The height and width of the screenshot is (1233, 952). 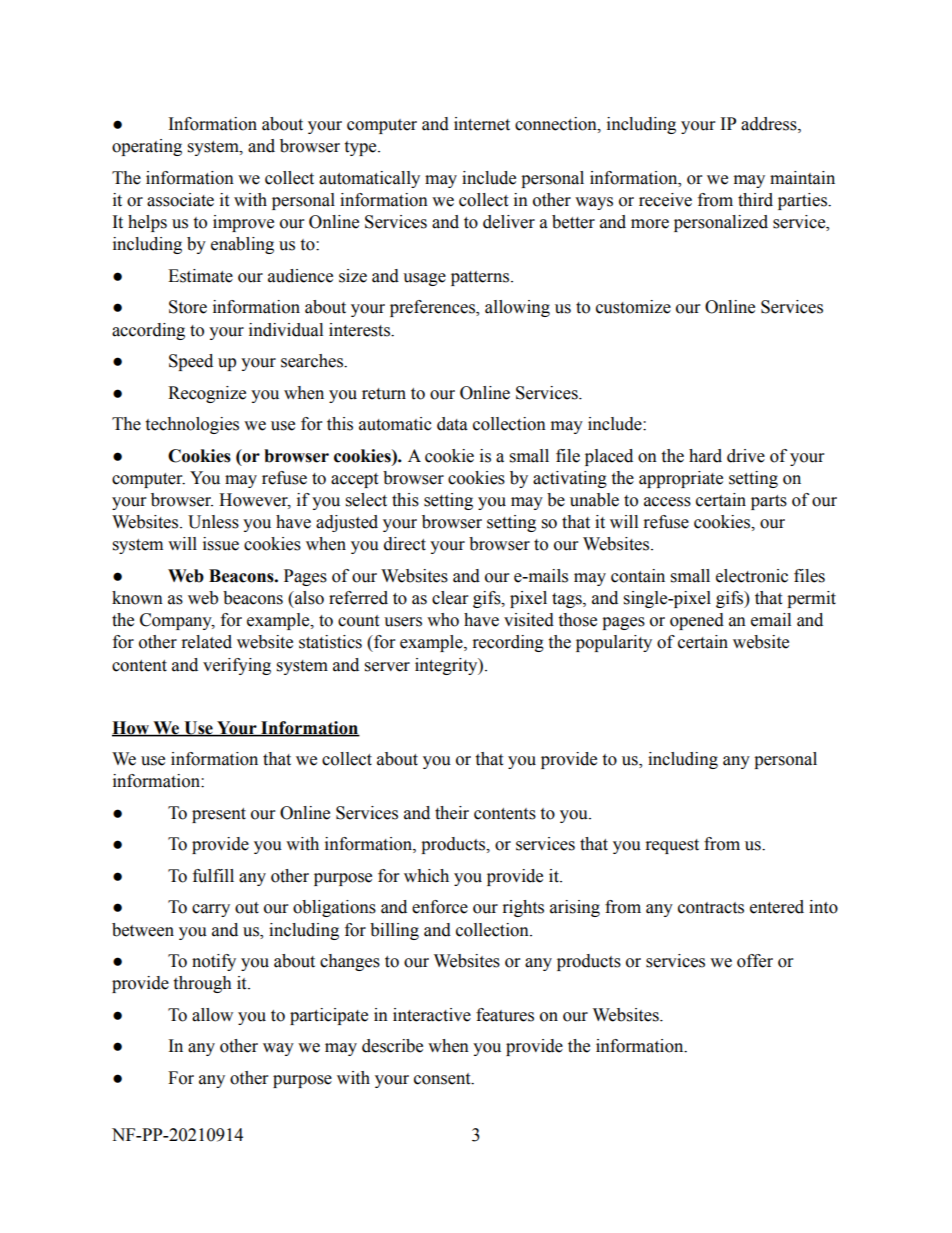 I want to click on email, so click(x=771, y=620).
